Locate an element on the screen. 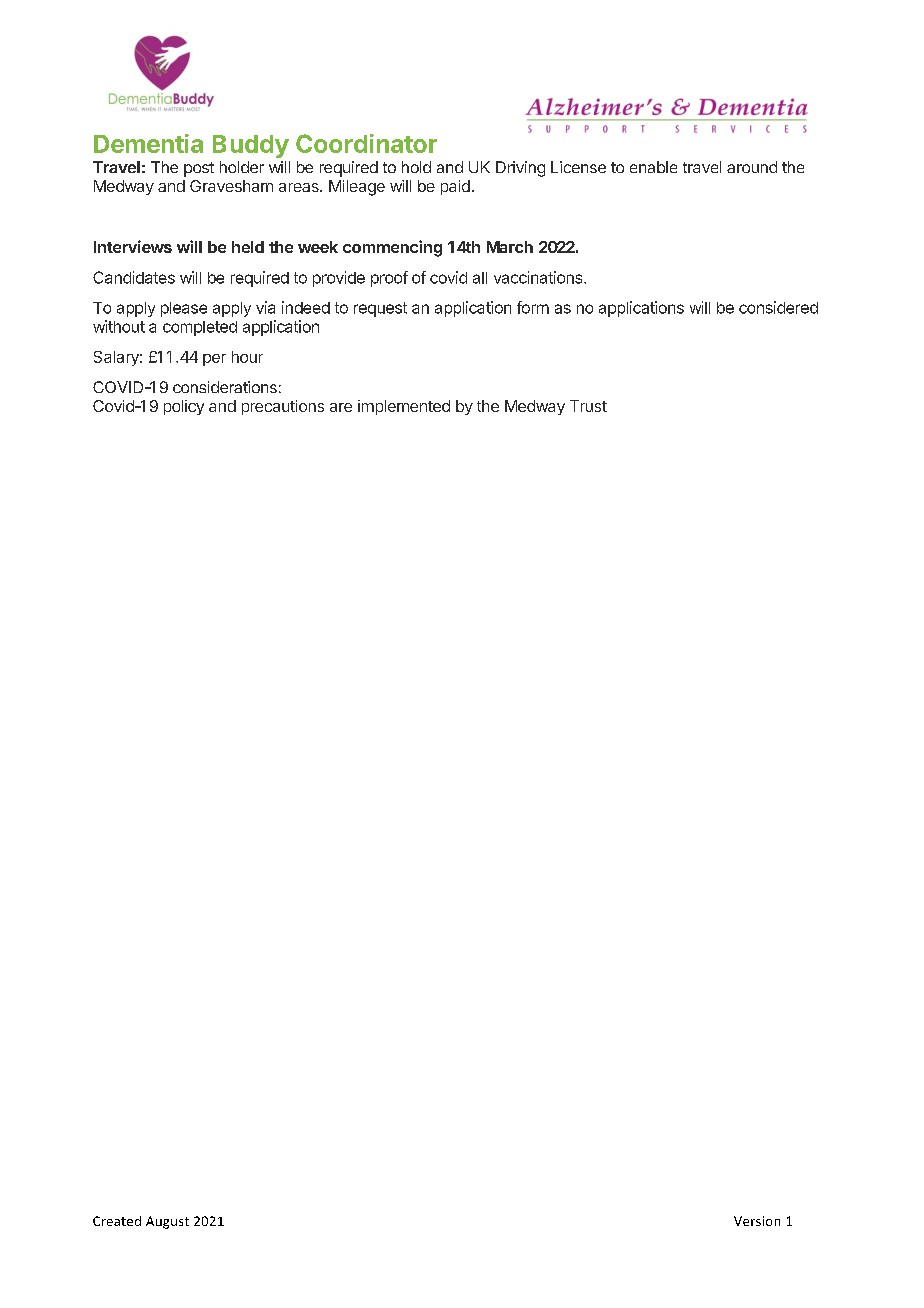 The height and width of the screenshot is (1308, 924). post is located at coordinates (199, 169).
